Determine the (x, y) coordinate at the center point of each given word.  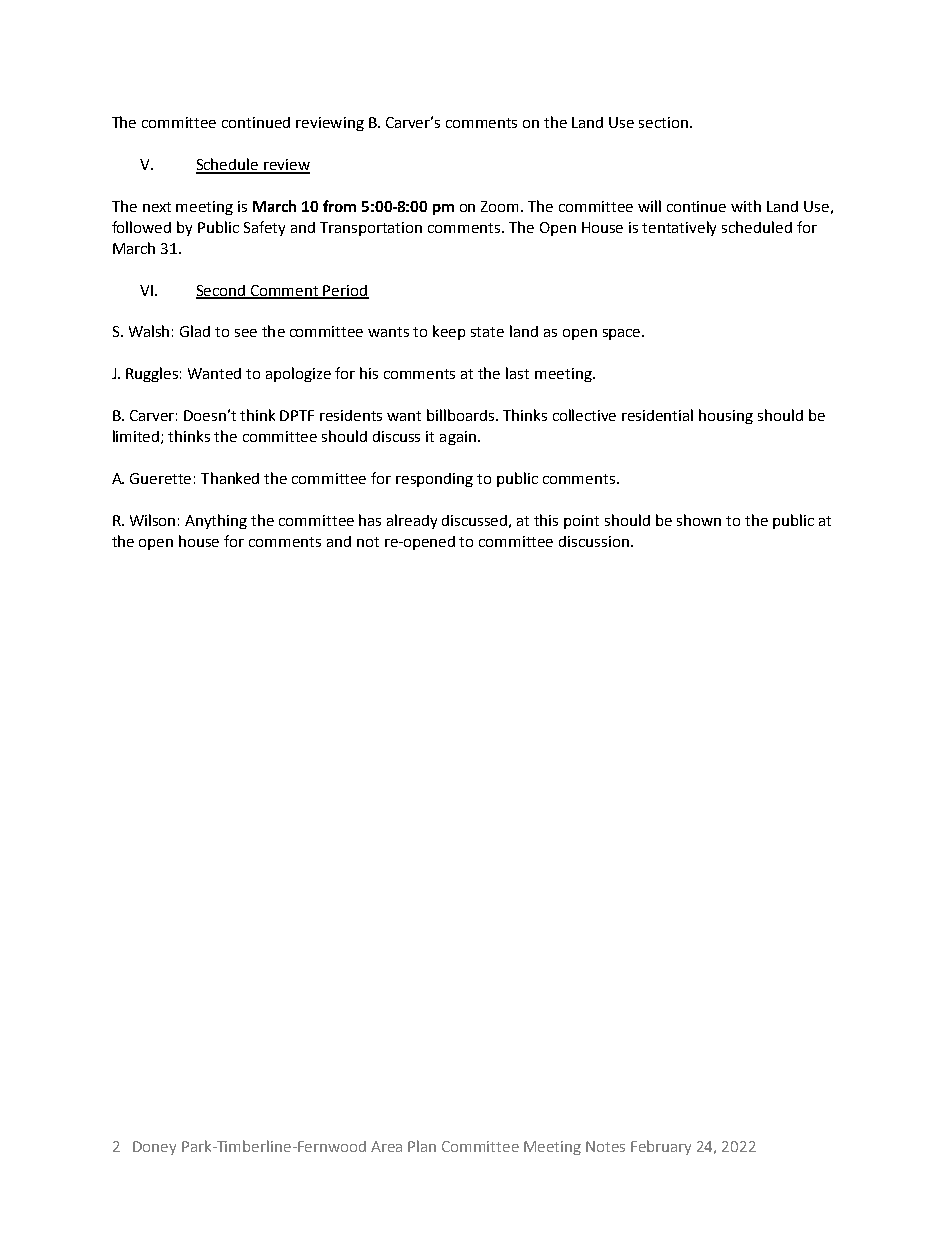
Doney (154, 1148)
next (157, 207)
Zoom (501, 206)
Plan (422, 1146)
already (412, 521)
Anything (216, 521)
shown (699, 520)
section (665, 122)
